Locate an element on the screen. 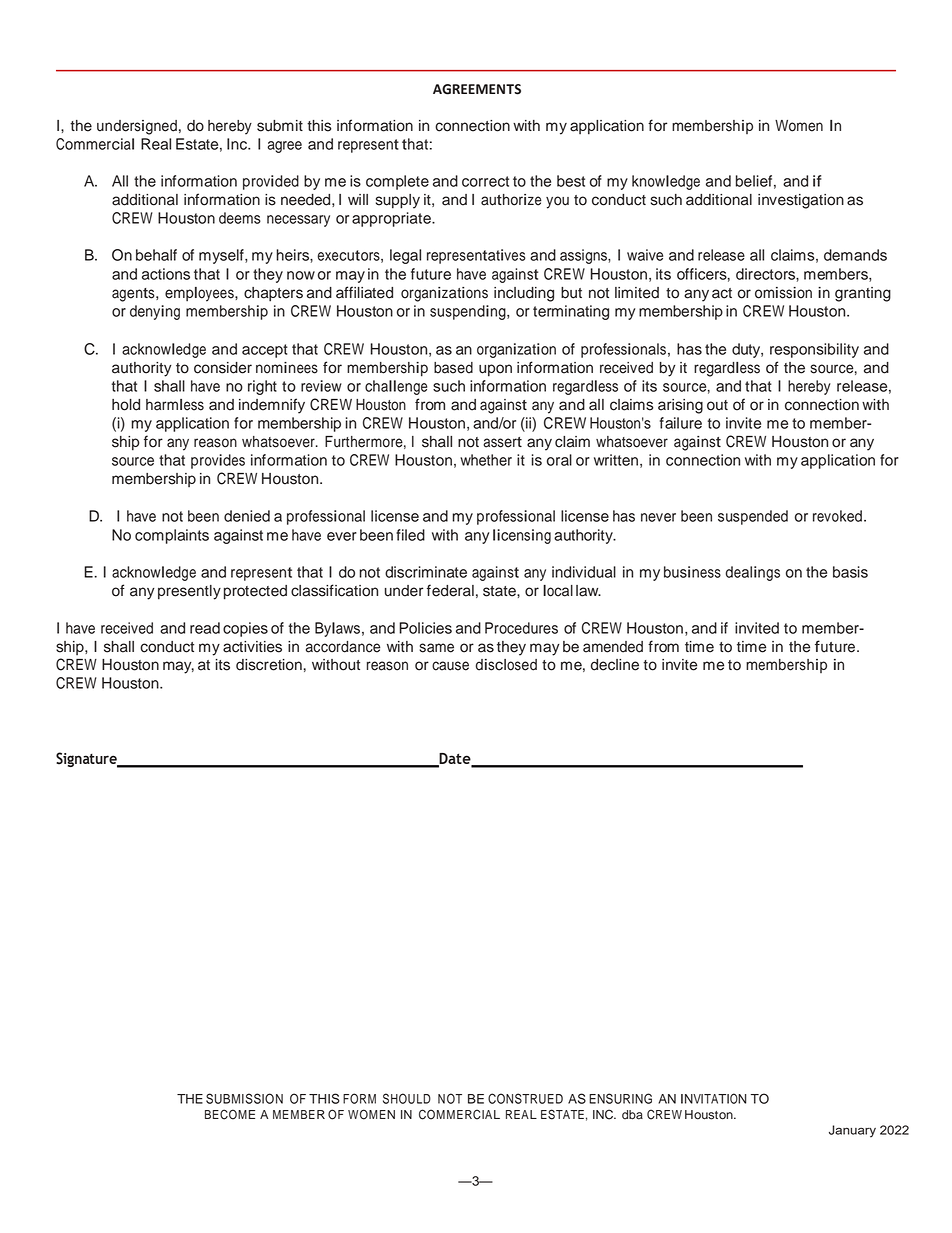 This screenshot has width=952, height=1233. provides is located at coordinates (218, 461).
